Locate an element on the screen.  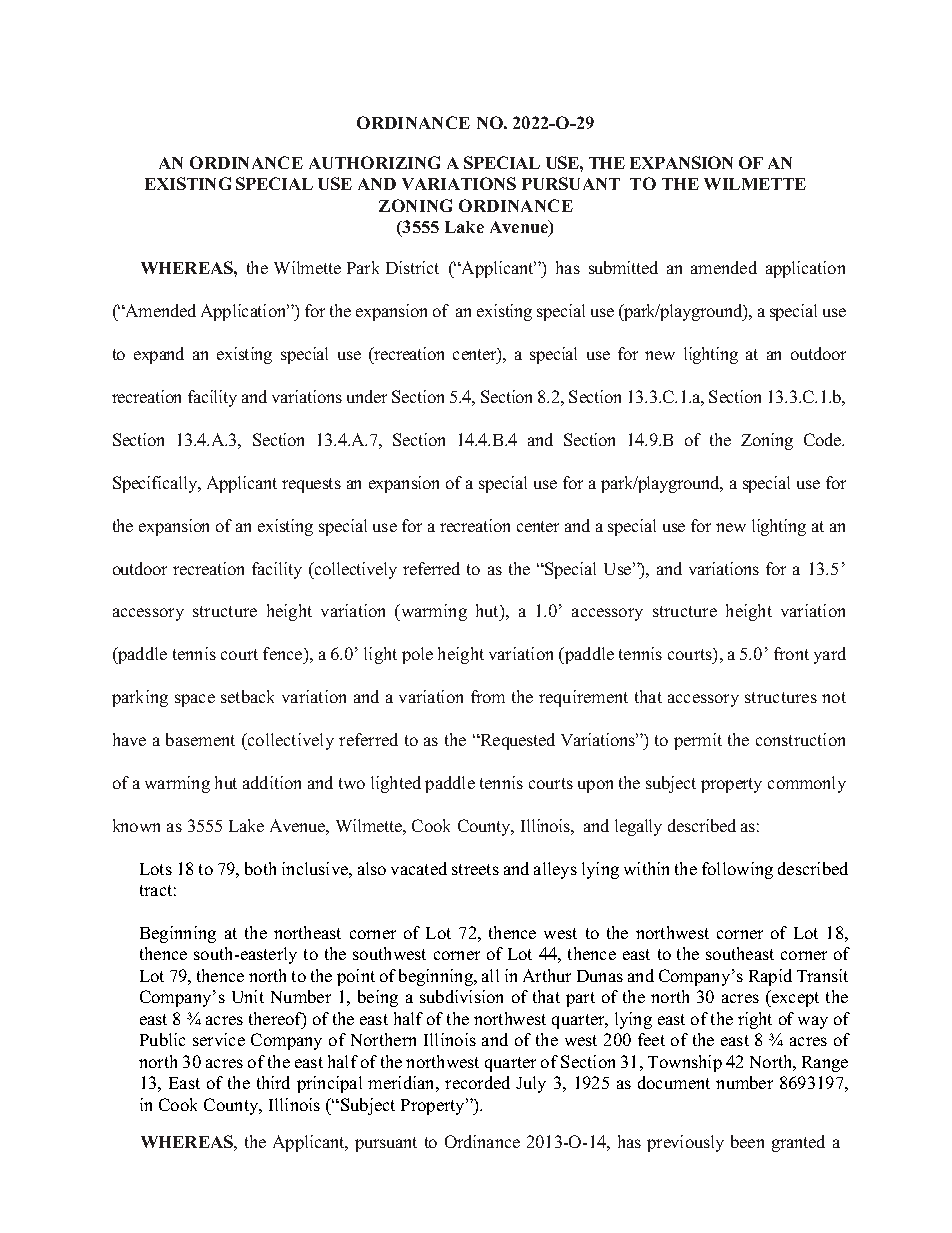
third is located at coordinates (273, 1082).
